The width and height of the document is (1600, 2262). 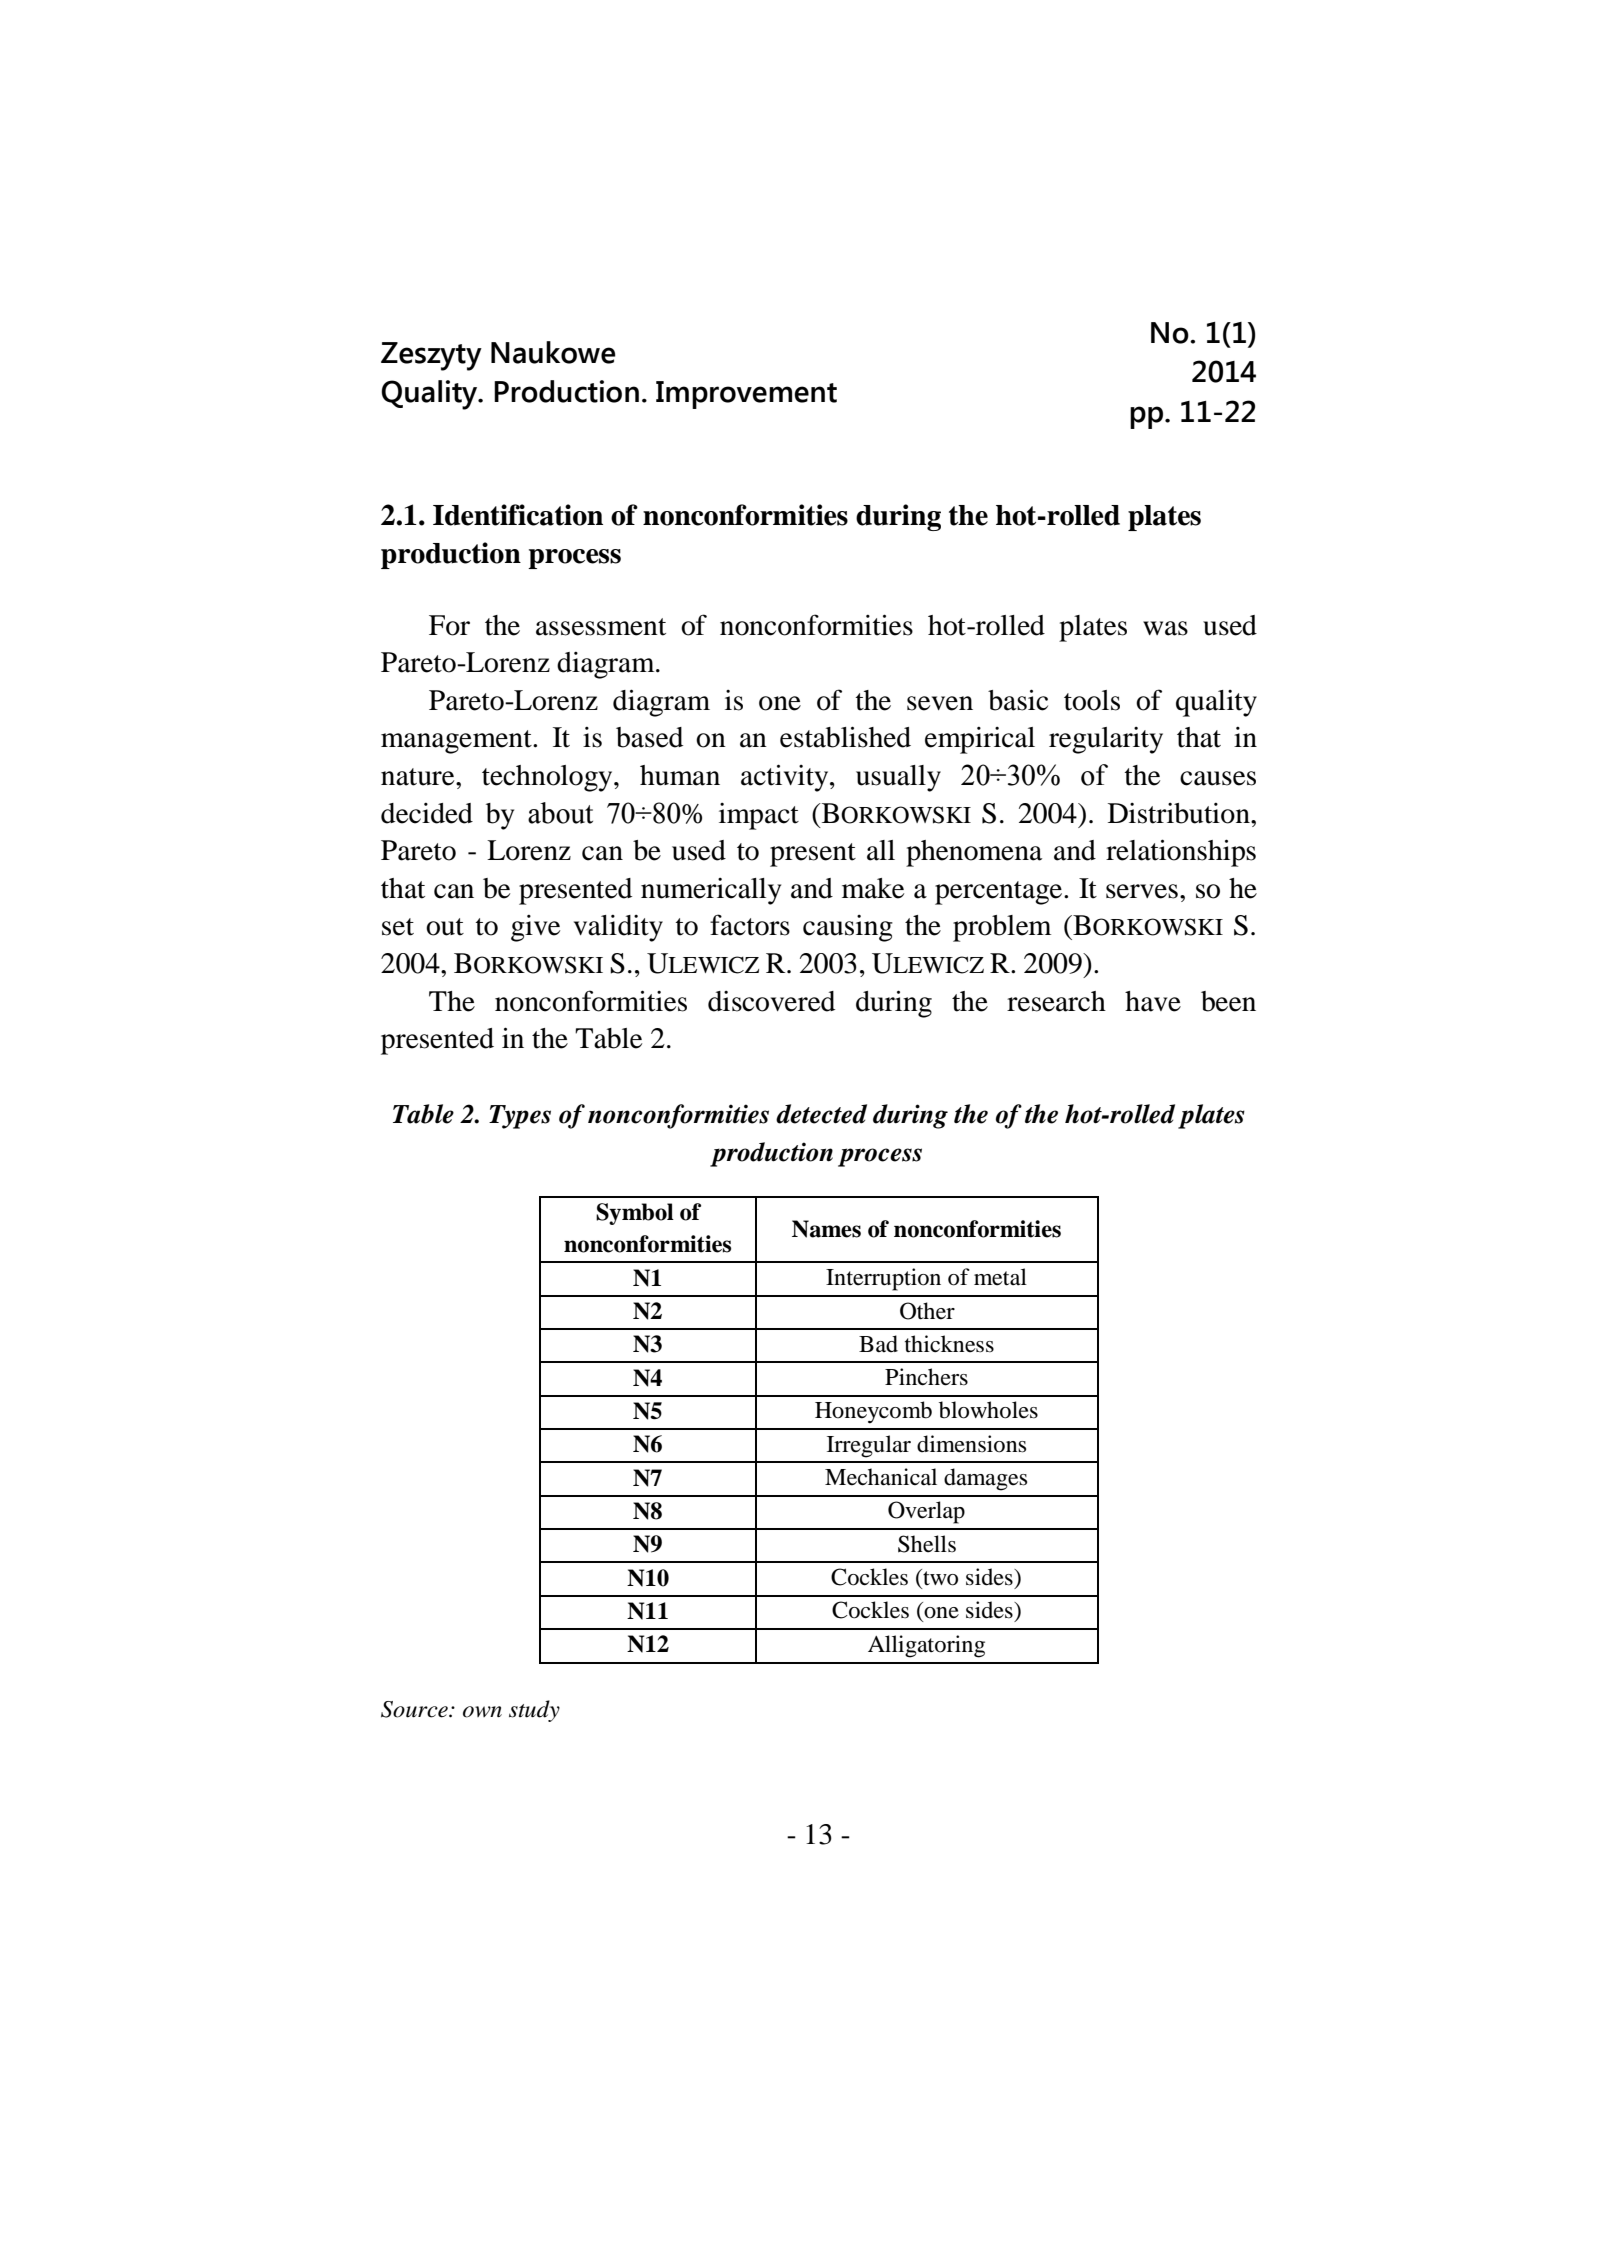 What do you see at coordinates (518, 515) in the document?
I see `Identification` at bounding box center [518, 515].
